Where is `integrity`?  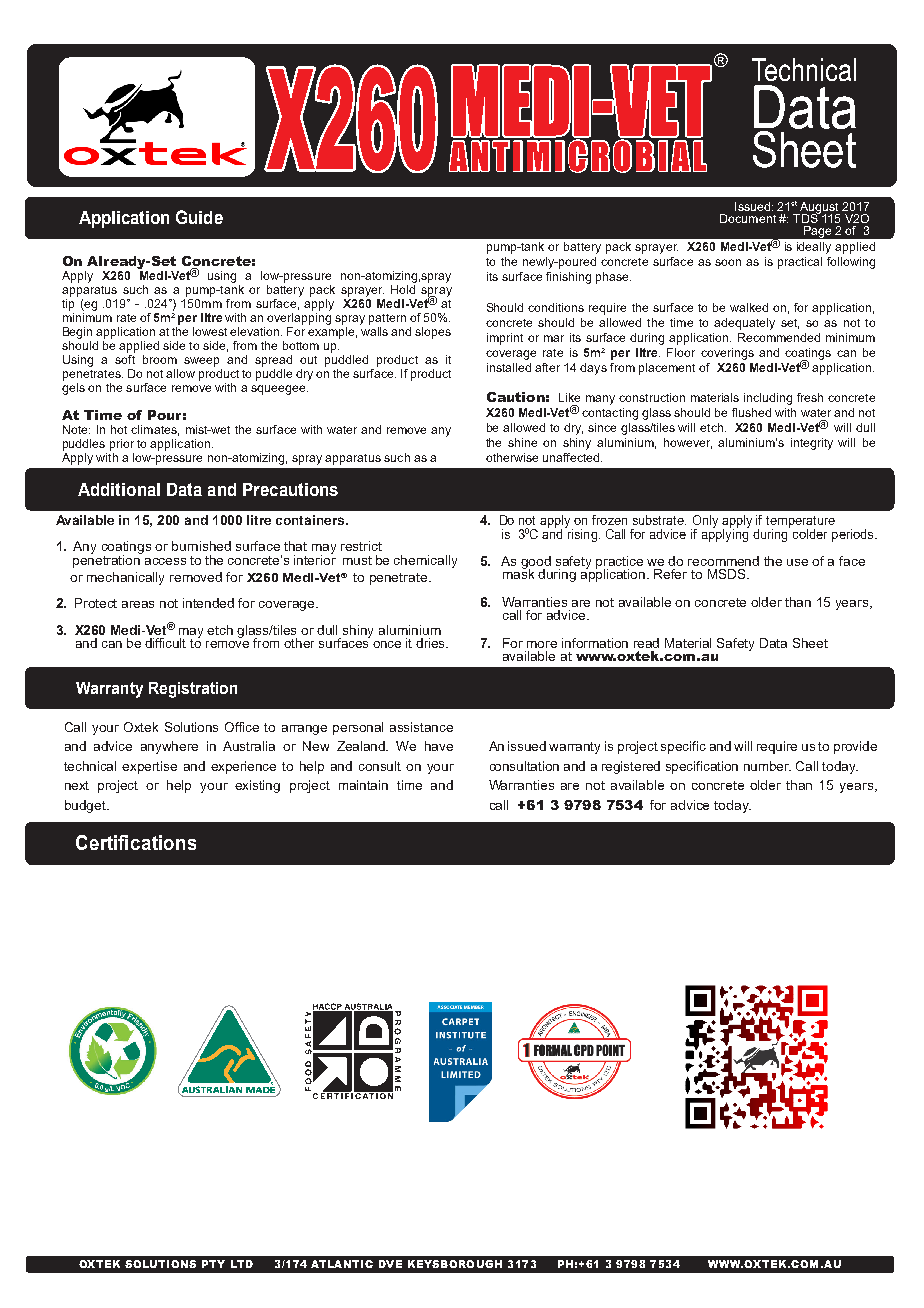
integrity is located at coordinates (812, 444).
